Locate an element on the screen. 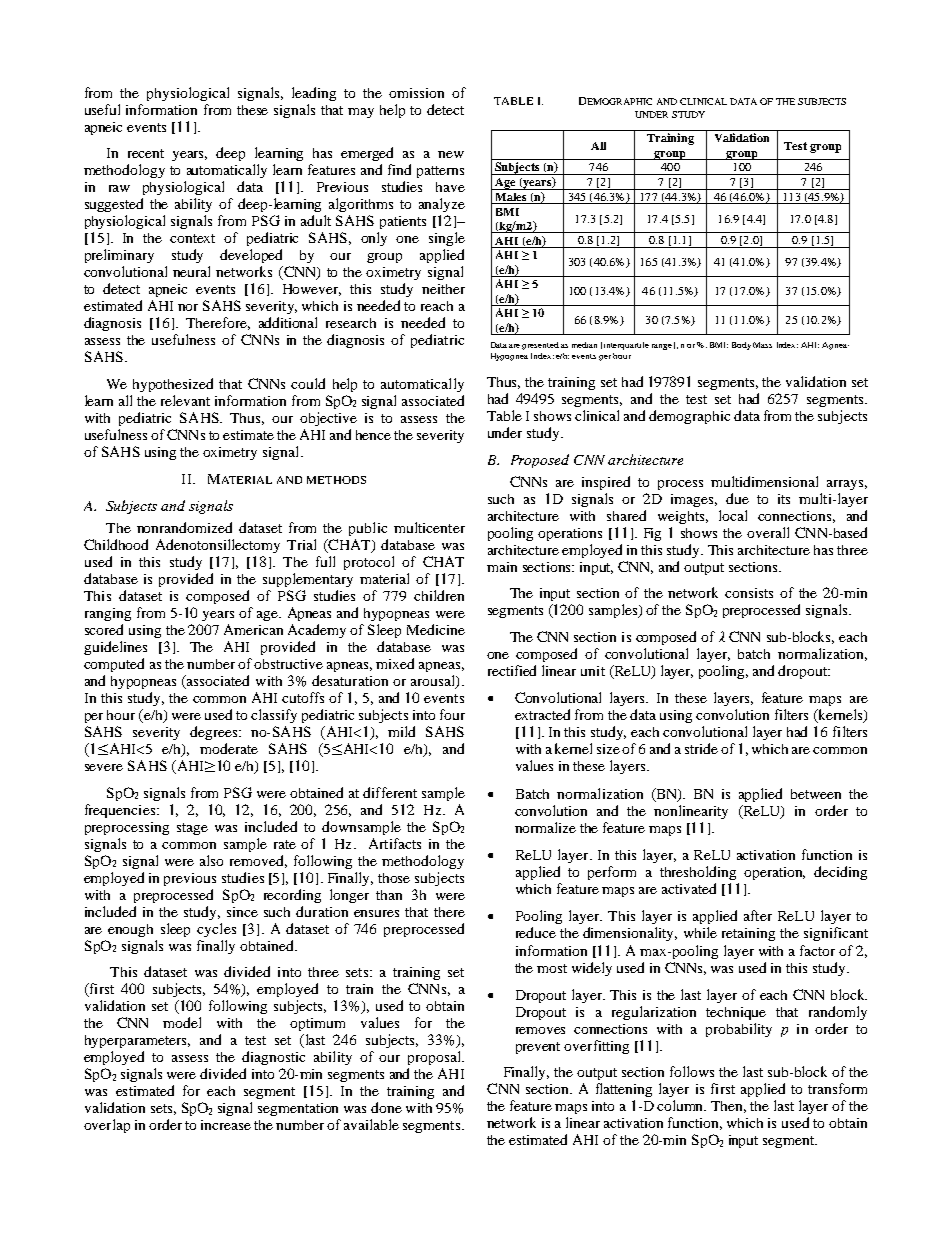 This screenshot has width=952, height=1233. stride is located at coordinates (701, 748).
